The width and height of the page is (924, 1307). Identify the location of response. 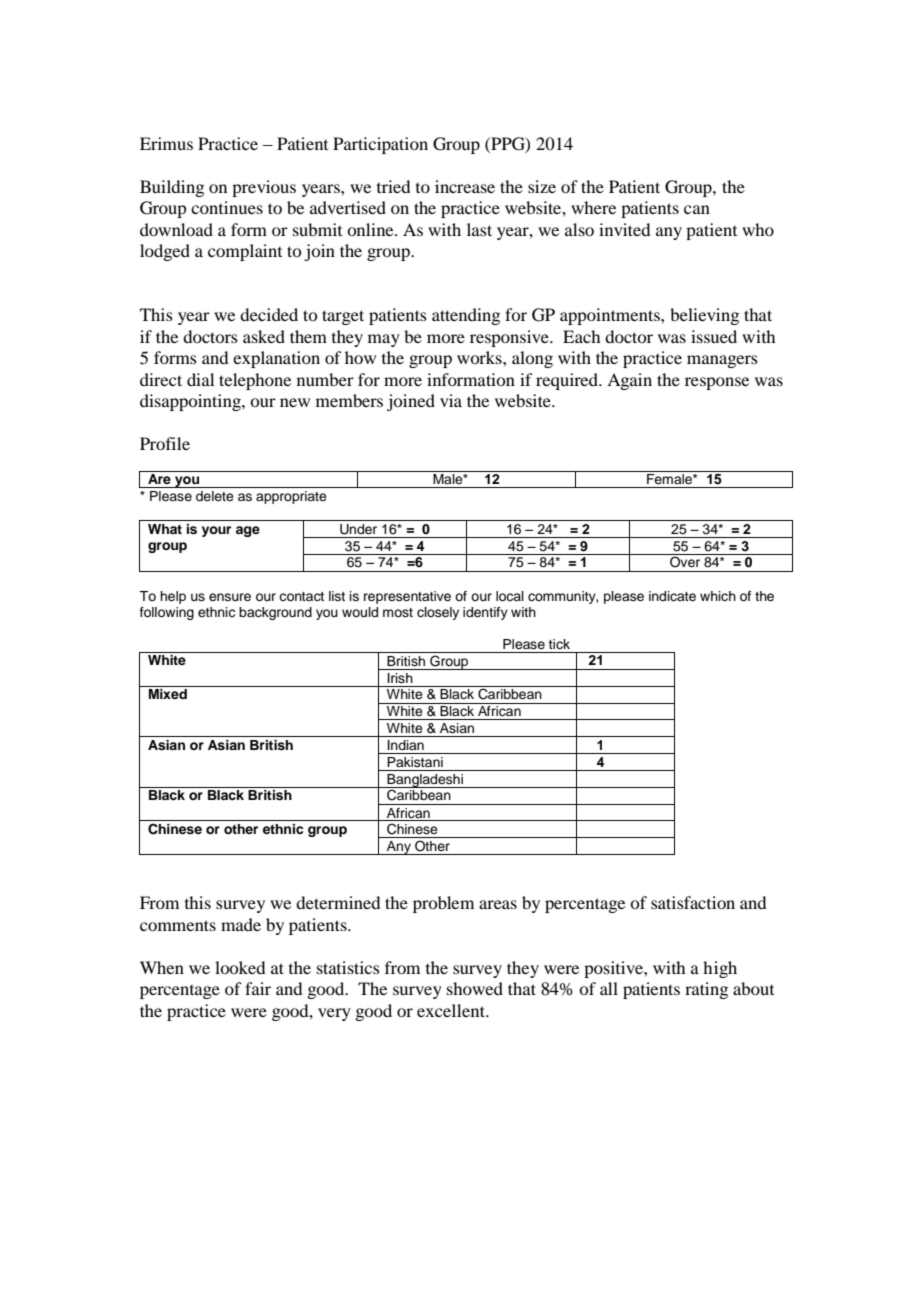
(717, 383).
